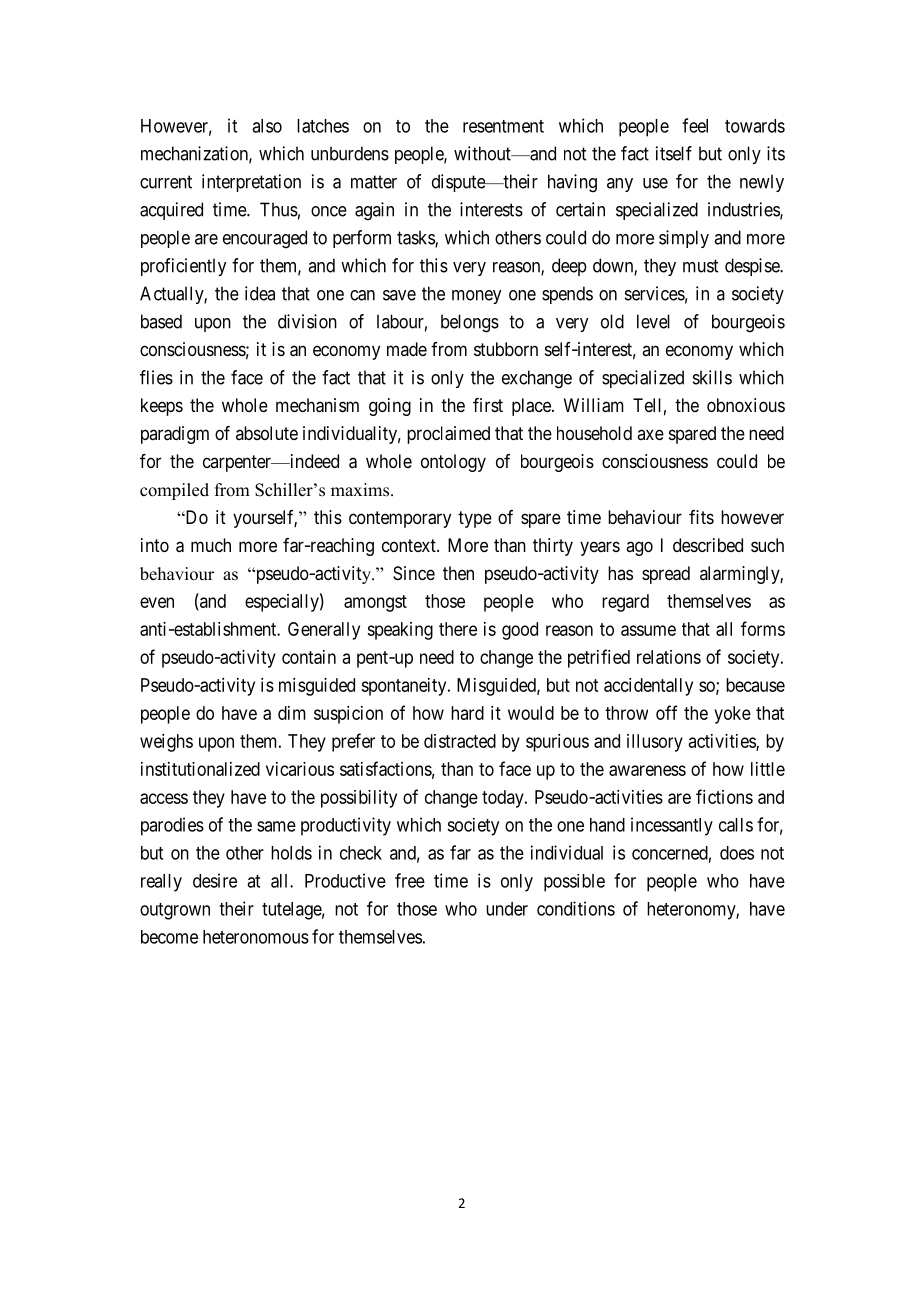  Describe the element at coordinates (737, 853) in the page. I see `does` at that location.
